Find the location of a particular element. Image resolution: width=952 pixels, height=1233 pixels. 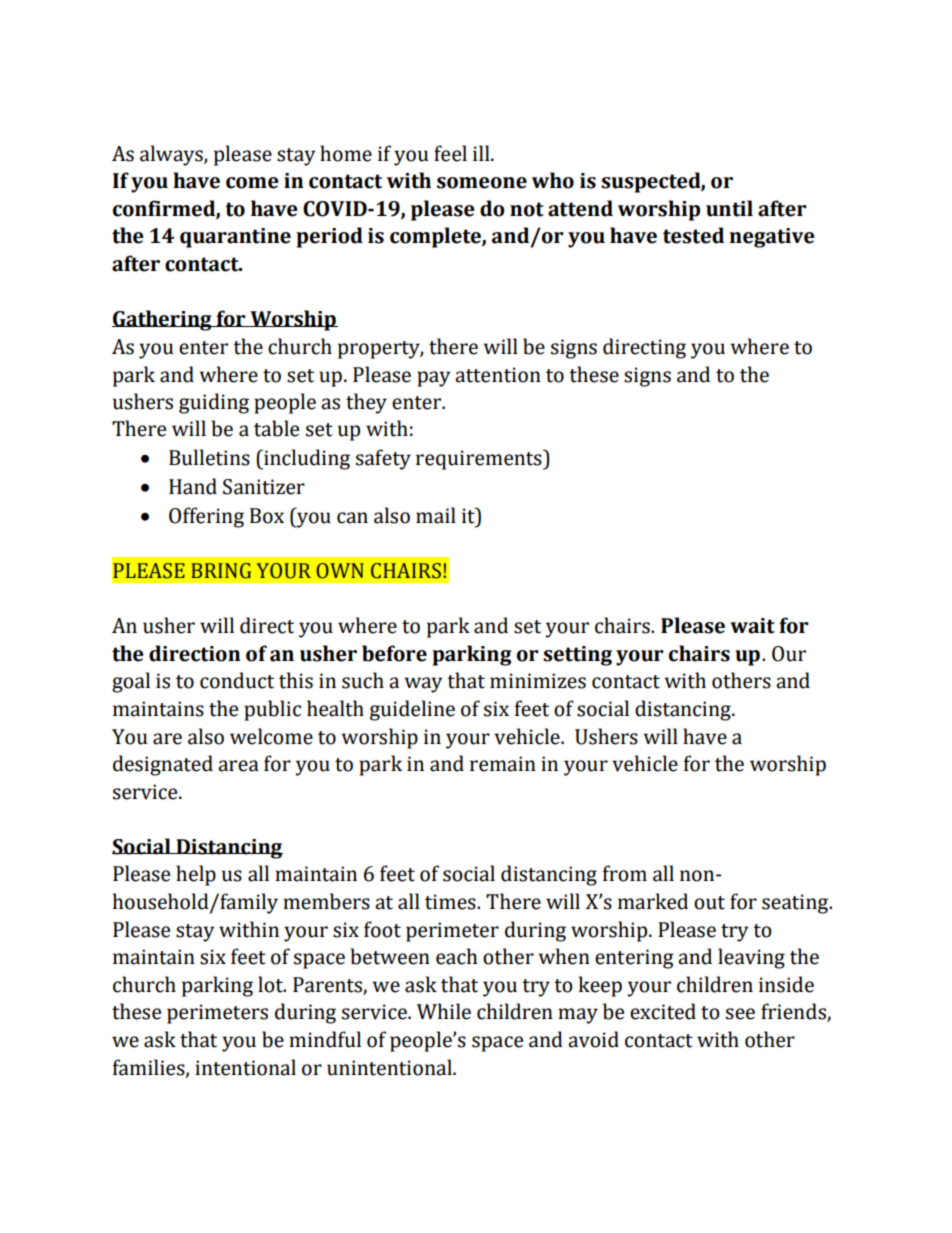

until is located at coordinates (729, 208).
